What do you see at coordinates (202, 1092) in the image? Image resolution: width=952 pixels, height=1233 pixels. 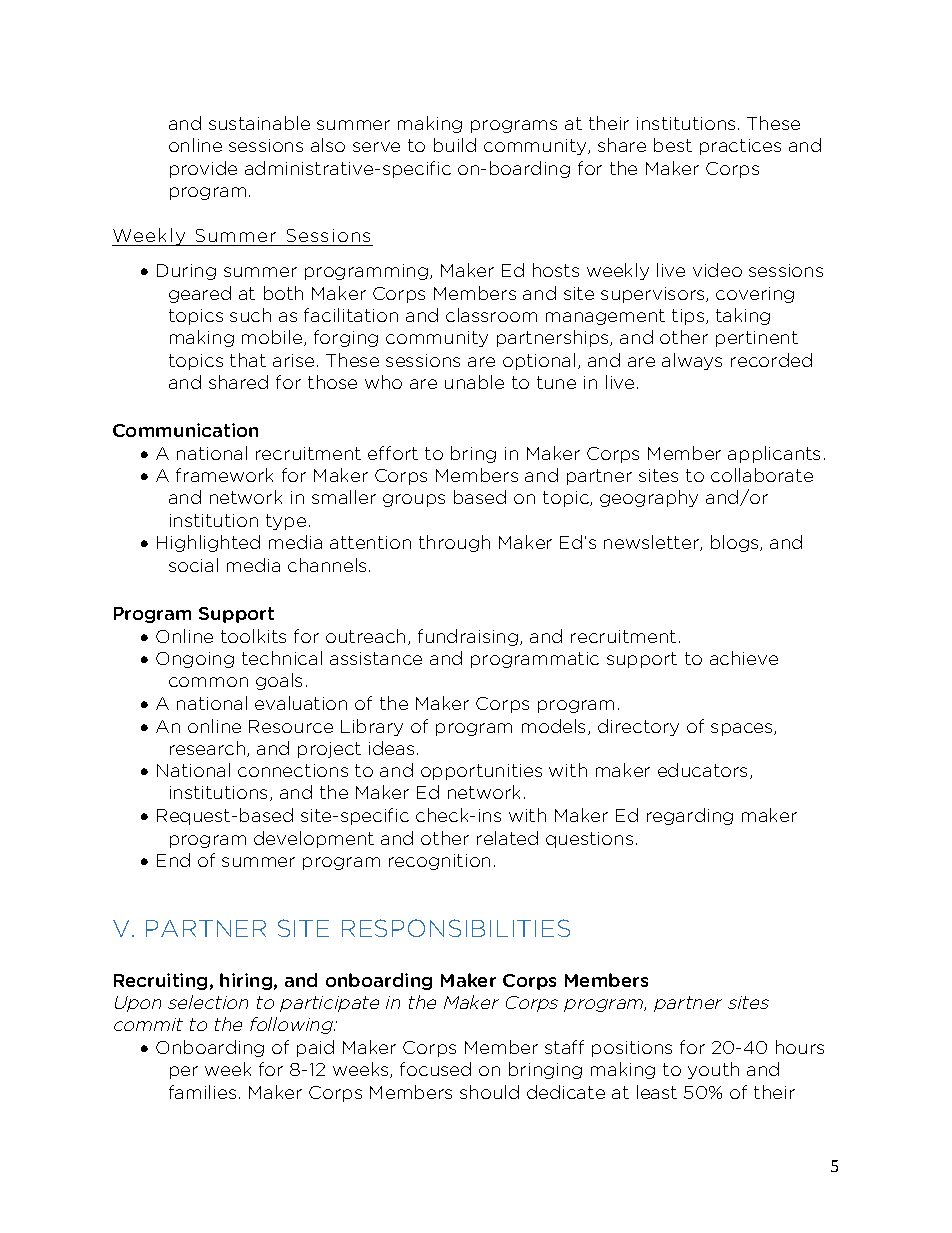 I see `families` at bounding box center [202, 1092].
